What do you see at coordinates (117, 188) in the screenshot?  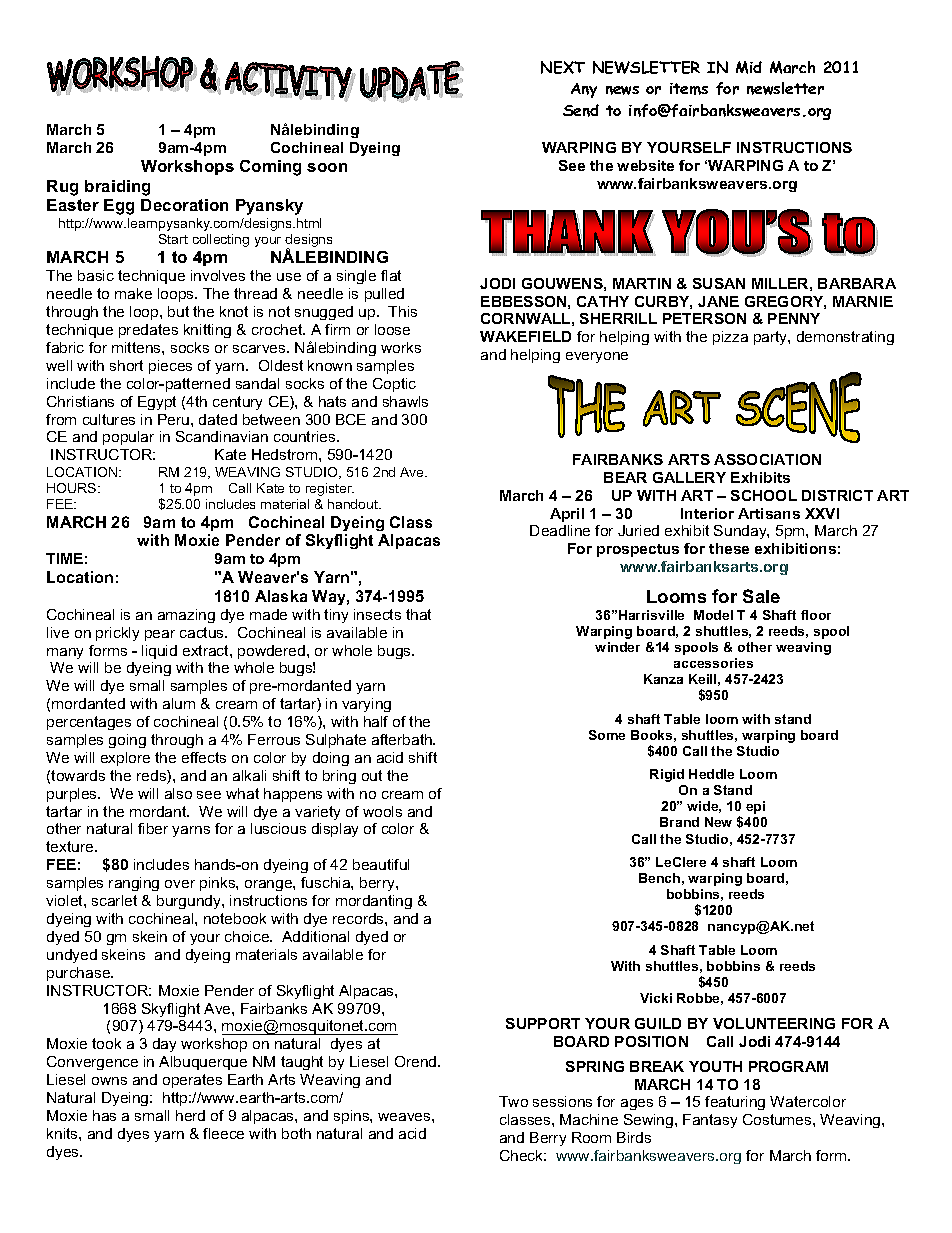 I see `braiding` at bounding box center [117, 188].
